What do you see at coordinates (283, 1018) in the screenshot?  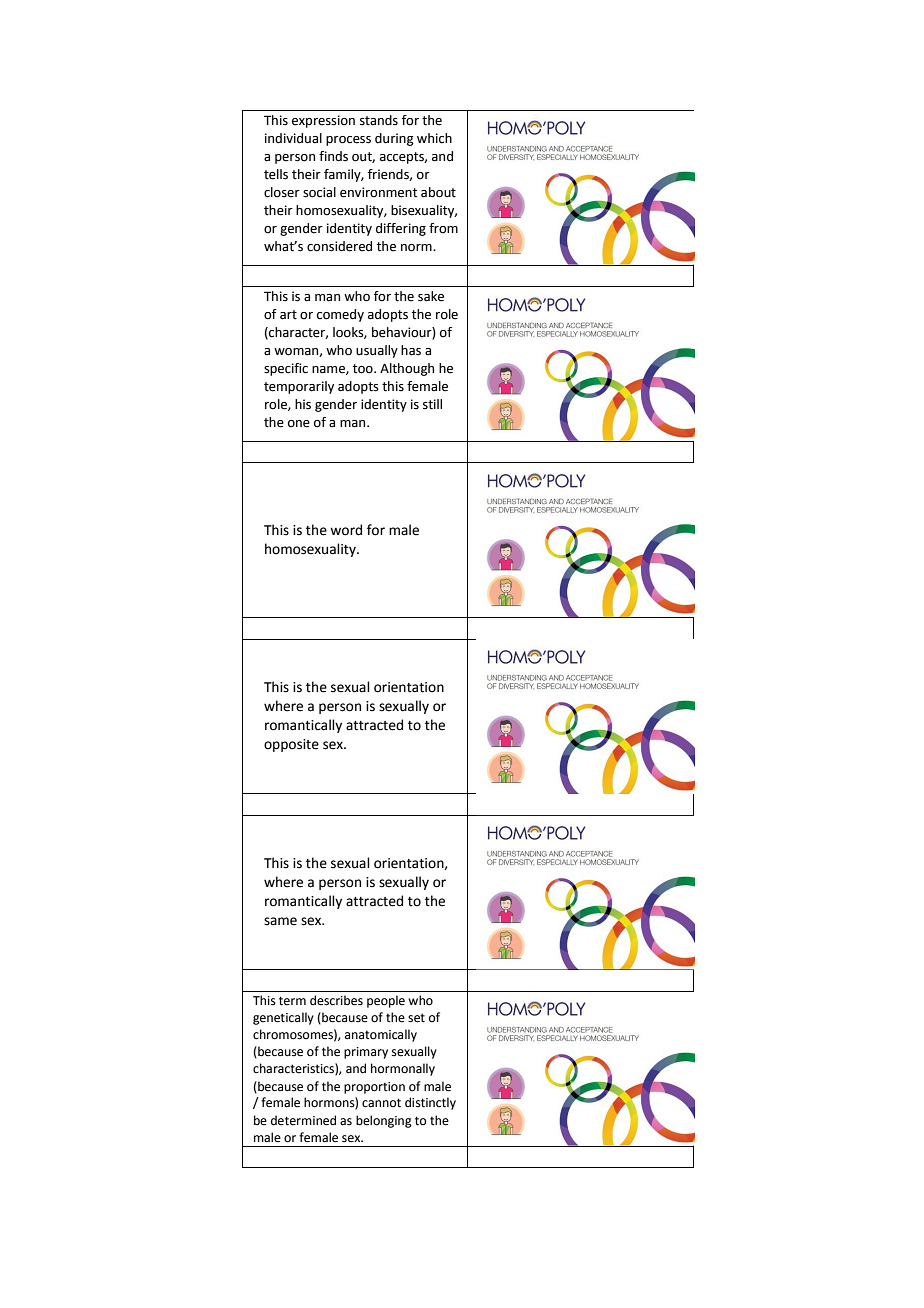 I see `genetically` at bounding box center [283, 1018].
